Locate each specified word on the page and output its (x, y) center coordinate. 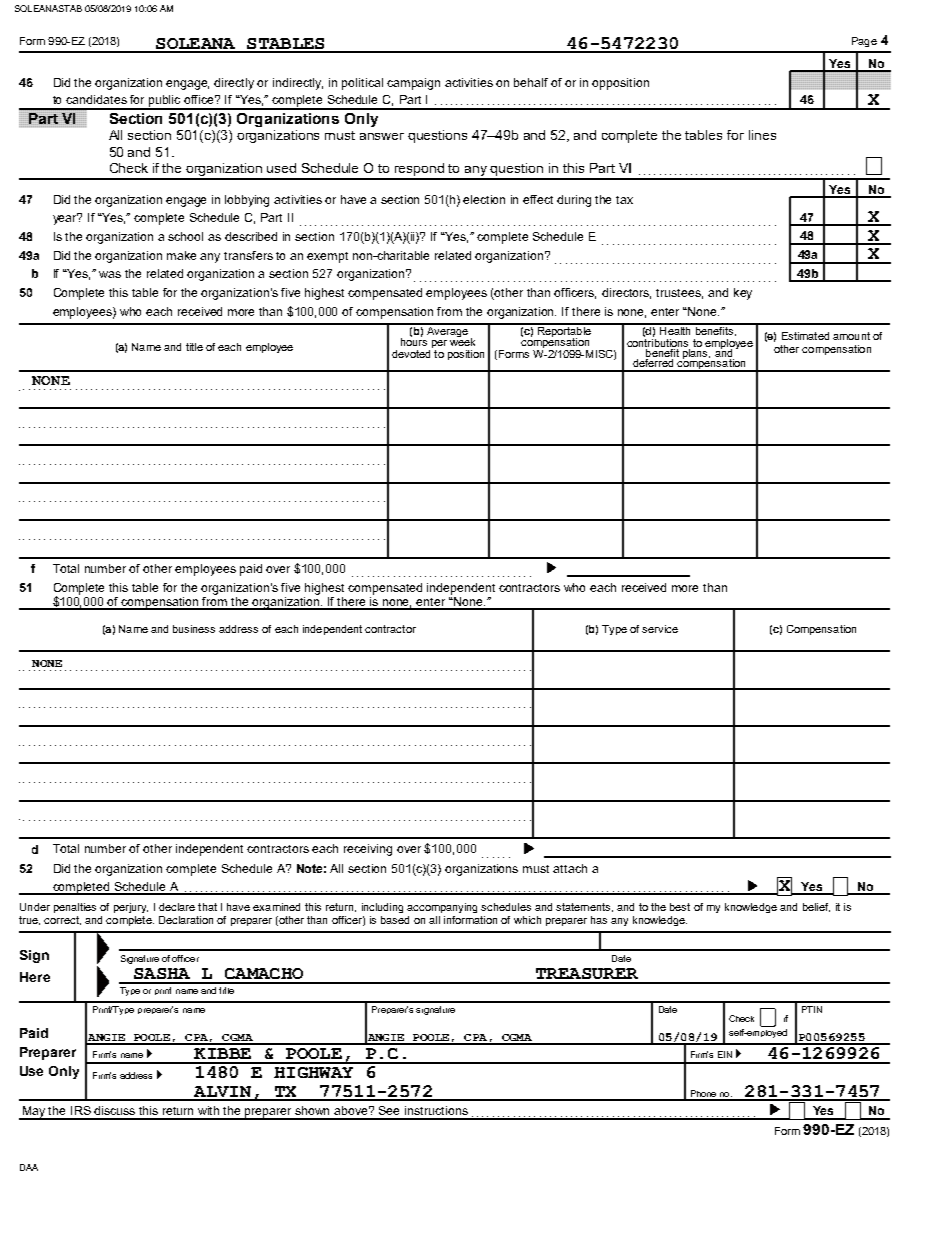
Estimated (805, 336)
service (660, 629)
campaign (413, 84)
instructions (436, 1110)
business (194, 629)
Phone (703, 1095)
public (165, 102)
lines (762, 135)
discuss (114, 1110)
